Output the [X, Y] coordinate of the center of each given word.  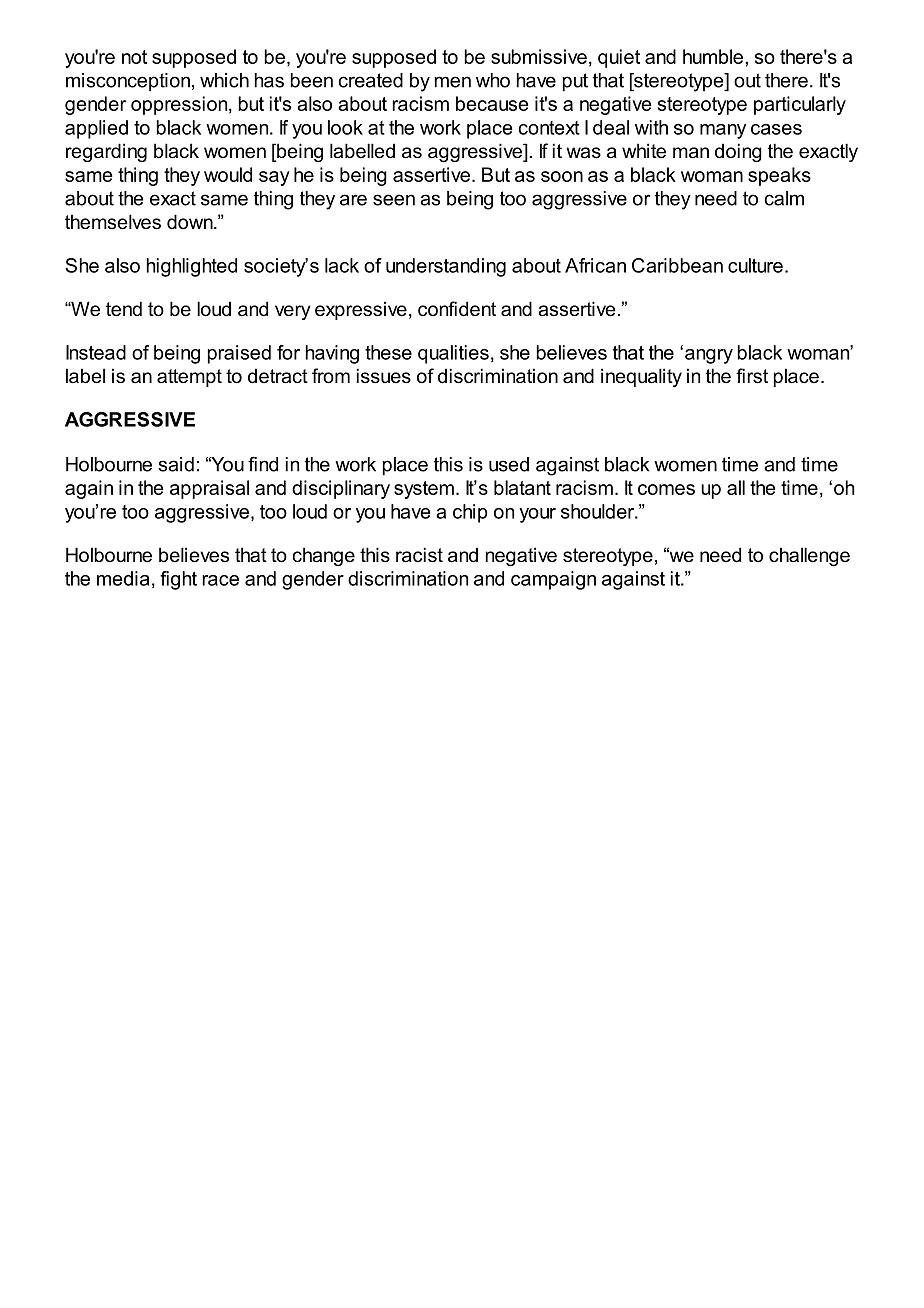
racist [419, 555]
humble [714, 56]
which [224, 80]
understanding [446, 267]
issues [384, 376]
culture [755, 265]
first [752, 376]
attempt [189, 378]
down [191, 222]
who [493, 80]
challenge [809, 556]
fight [178, 580]
